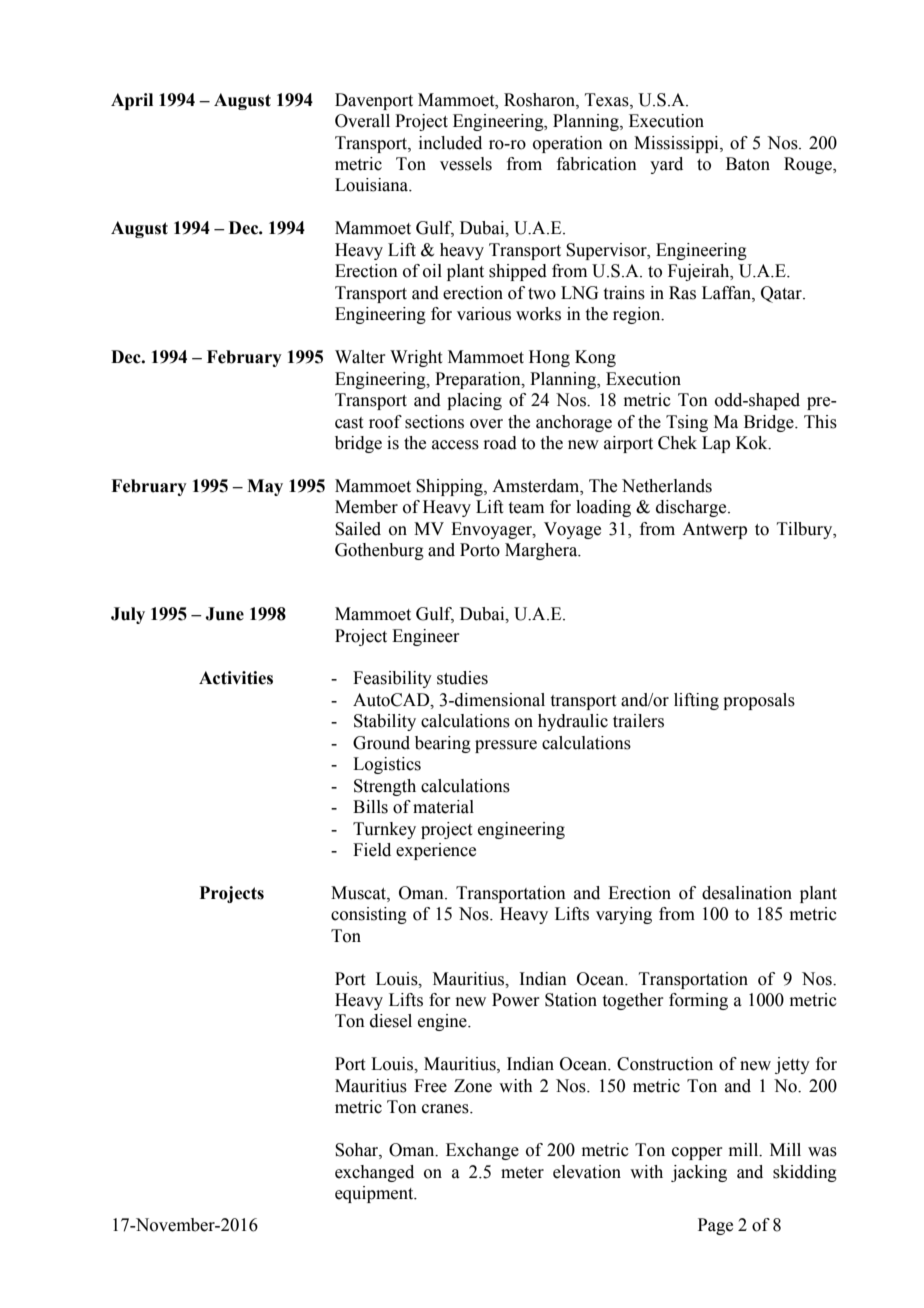 This screenshot has height=1308, width=924. I want to click on Baton, so click(748, 164).
